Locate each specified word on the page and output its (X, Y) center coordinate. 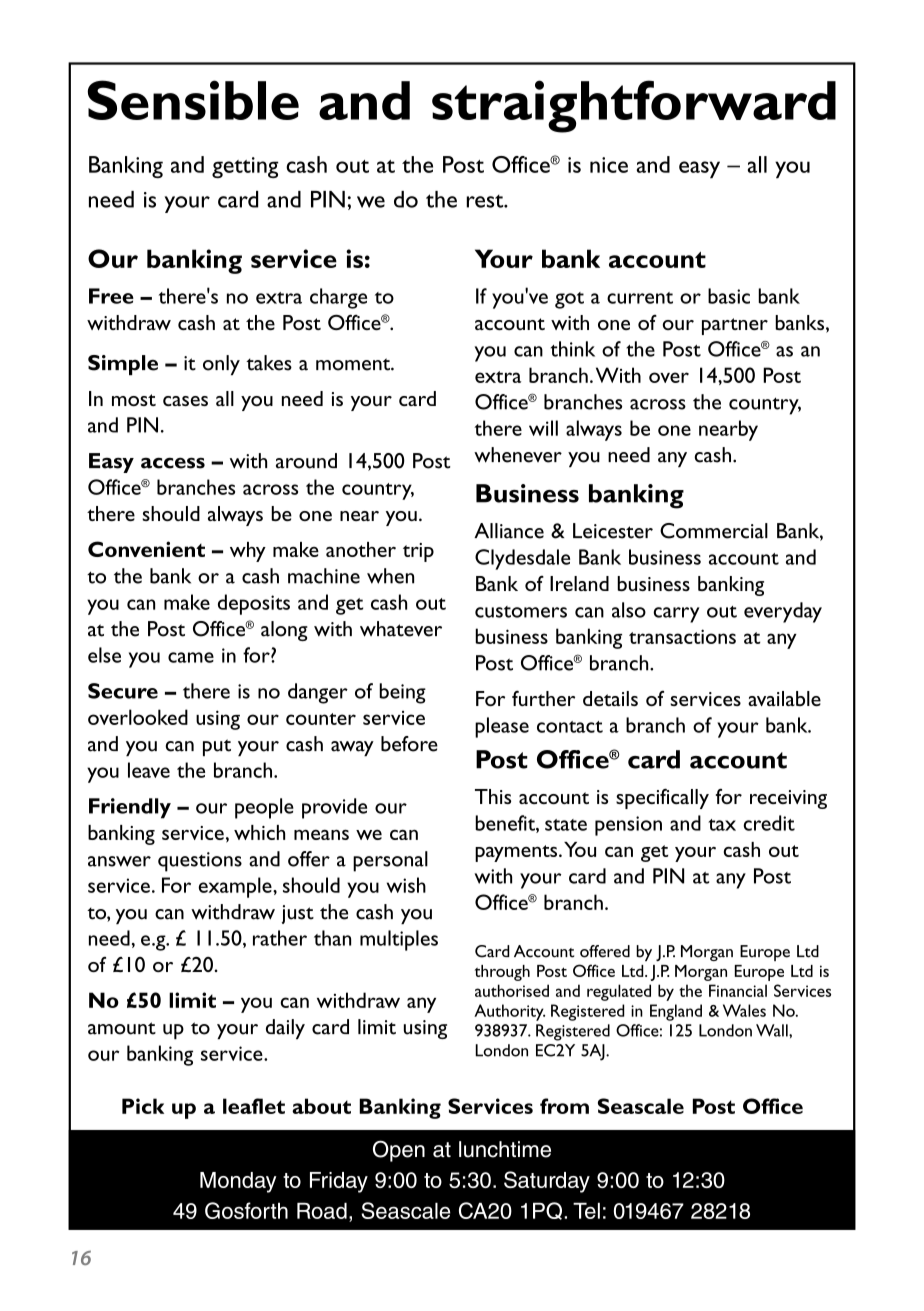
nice (609, 165)
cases (185, 401)
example (236, 887)
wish (406, 885)
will (543, 428)
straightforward (634, 106)
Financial (738, 990)
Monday (238, 1182)
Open (399, 1151)
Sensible (193, 100)
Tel (586, 1211)
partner (735, 326)
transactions (682, 636)
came (191, 657)
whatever (401, 629)
